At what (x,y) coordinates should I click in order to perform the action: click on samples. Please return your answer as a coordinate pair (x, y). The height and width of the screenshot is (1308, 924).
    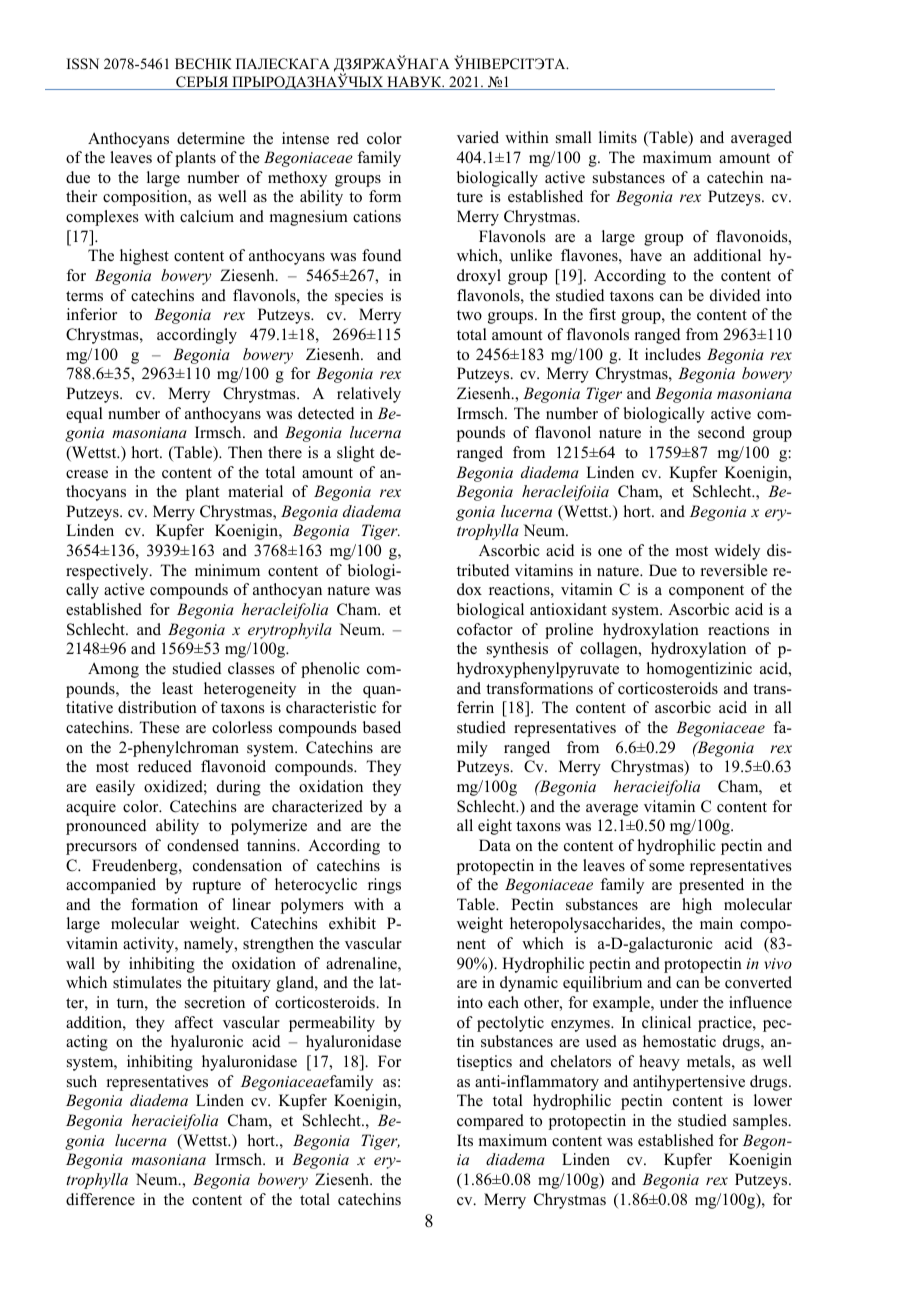
    Looking at the image, I should click on (761, 1122).
